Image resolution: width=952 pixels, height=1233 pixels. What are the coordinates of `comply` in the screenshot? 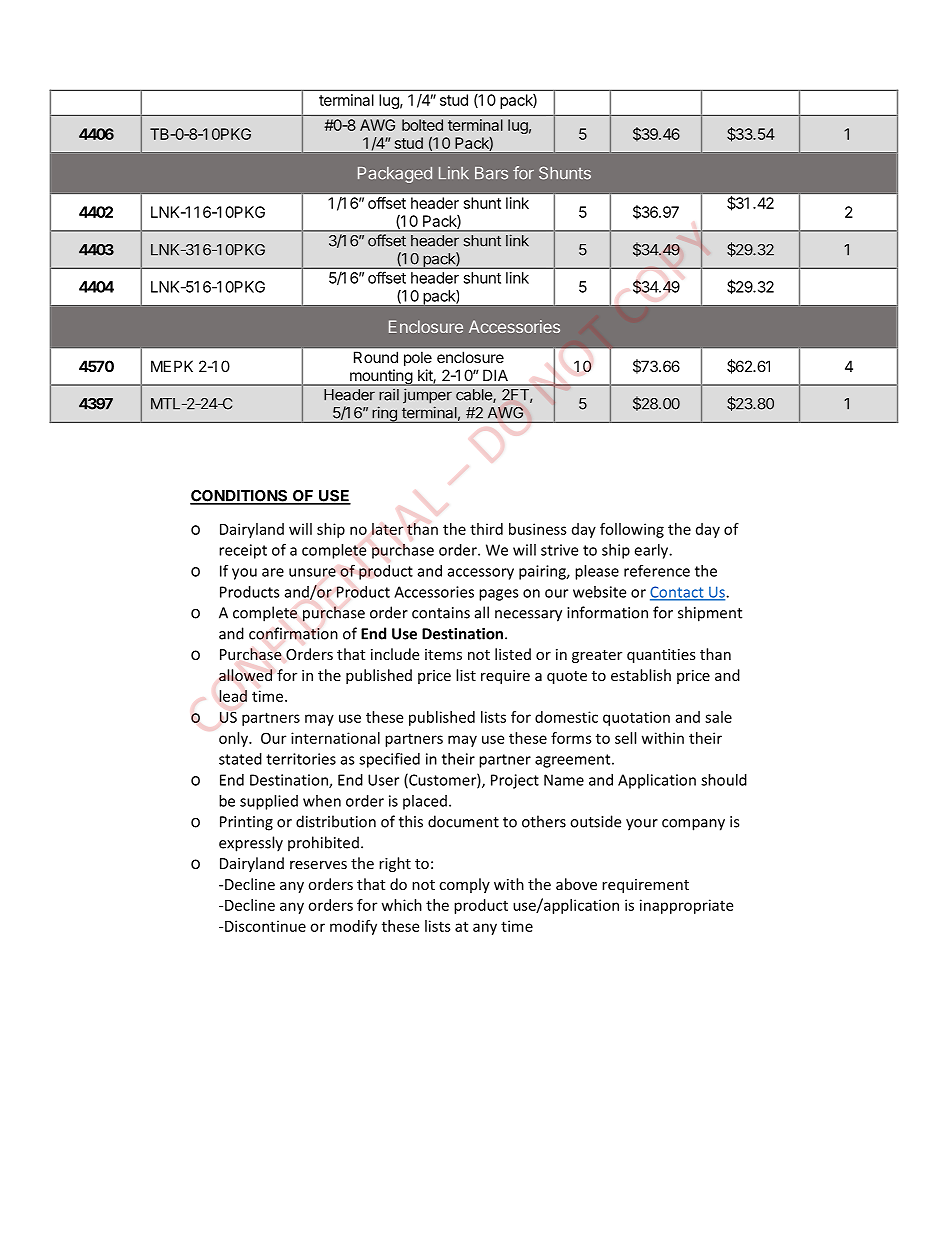 It's located at (464, 885).
